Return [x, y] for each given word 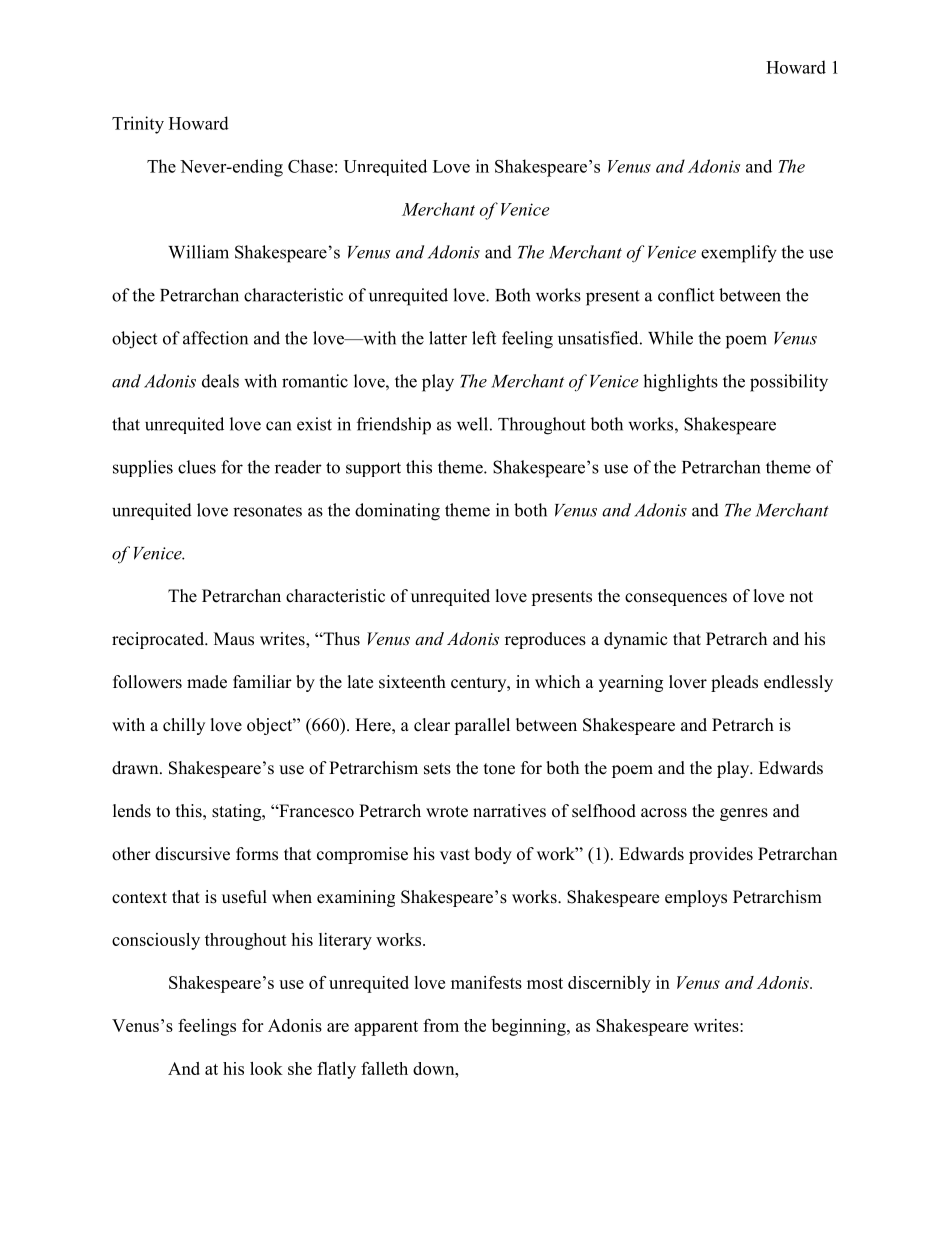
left [484, 338]
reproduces [545, 640]
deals [220, 381]
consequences [676, 599]
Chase [310, 166]
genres [744, 814]
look [266, 1068]
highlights [680, 383]
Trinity [138, 125]
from [441, 1025]
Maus [234, 639]
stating [238, 812]
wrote [447, 812]
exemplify [739, 254]
